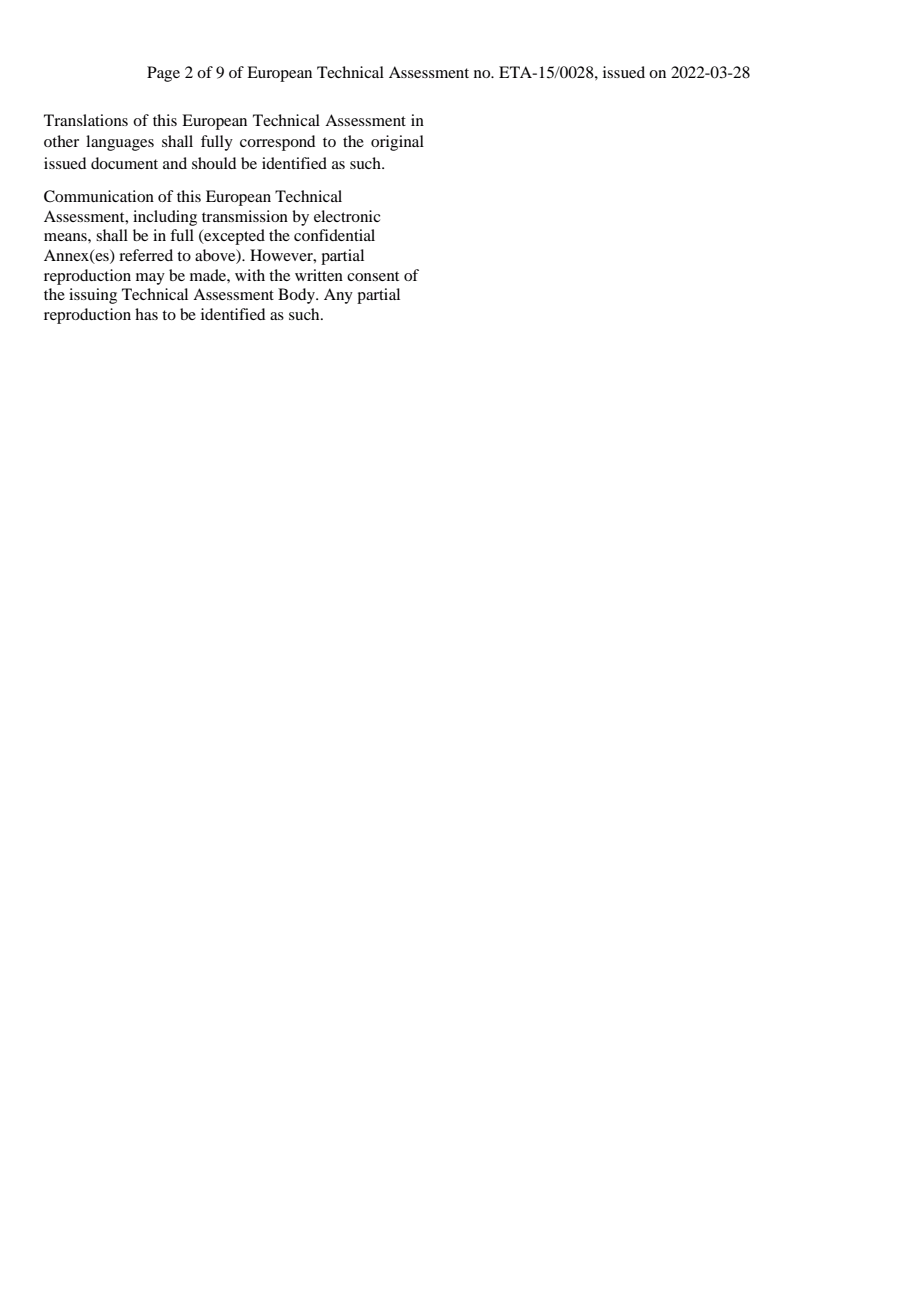 This page has height=1308, width=924. What do you see at coordinates (347, 216) in the page?
I see `electronic` at bounding box center [347, 216].
